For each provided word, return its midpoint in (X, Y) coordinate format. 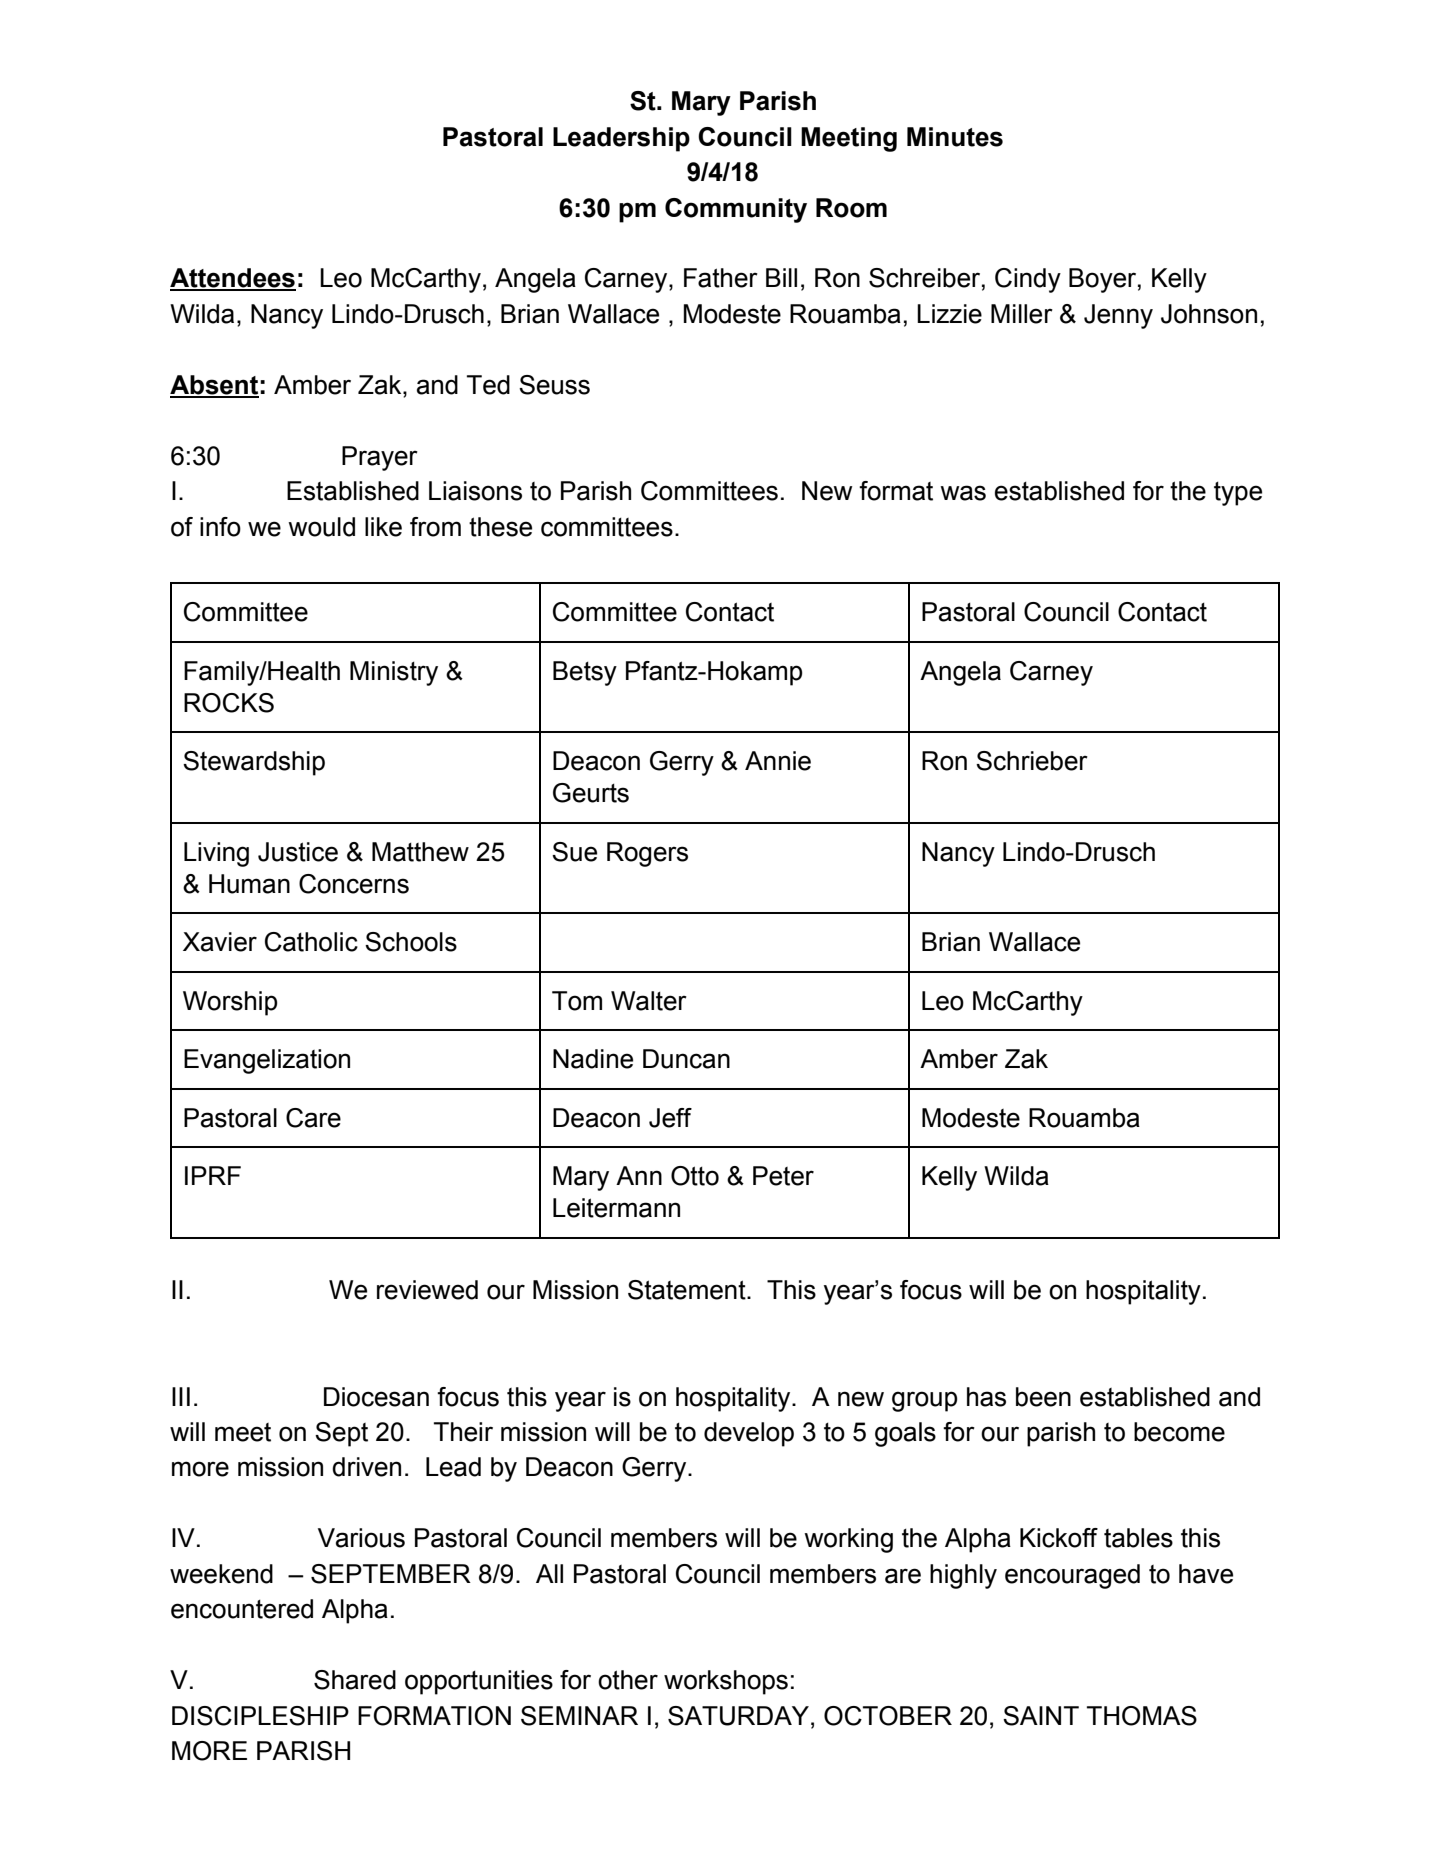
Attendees (233, 279)
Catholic (311, 942)
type (1238, 494)
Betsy (585, 673)
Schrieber (1032, 761)
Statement (688, 1290)
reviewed (427, 1290)
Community (736, 210)
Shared (355, 1680)
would (321, 527)
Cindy (1028, 280)
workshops (726, 1682)
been (1043, 1397)
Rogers (647, 854)
